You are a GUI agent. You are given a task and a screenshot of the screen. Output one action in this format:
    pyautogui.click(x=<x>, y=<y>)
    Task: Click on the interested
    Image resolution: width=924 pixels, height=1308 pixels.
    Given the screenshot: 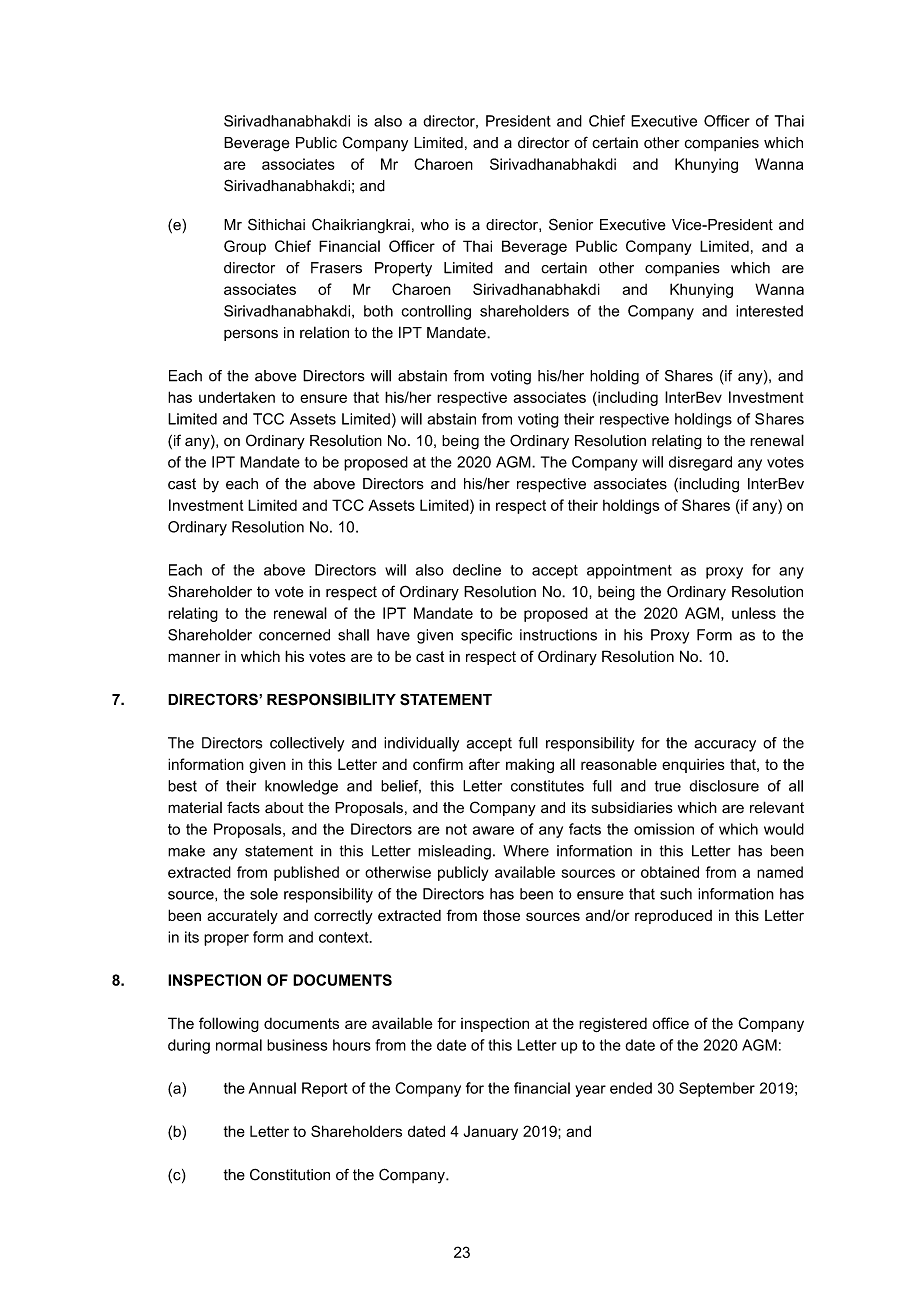 What is the action you would take?
    pyautogui.click(x=769, y=311)
